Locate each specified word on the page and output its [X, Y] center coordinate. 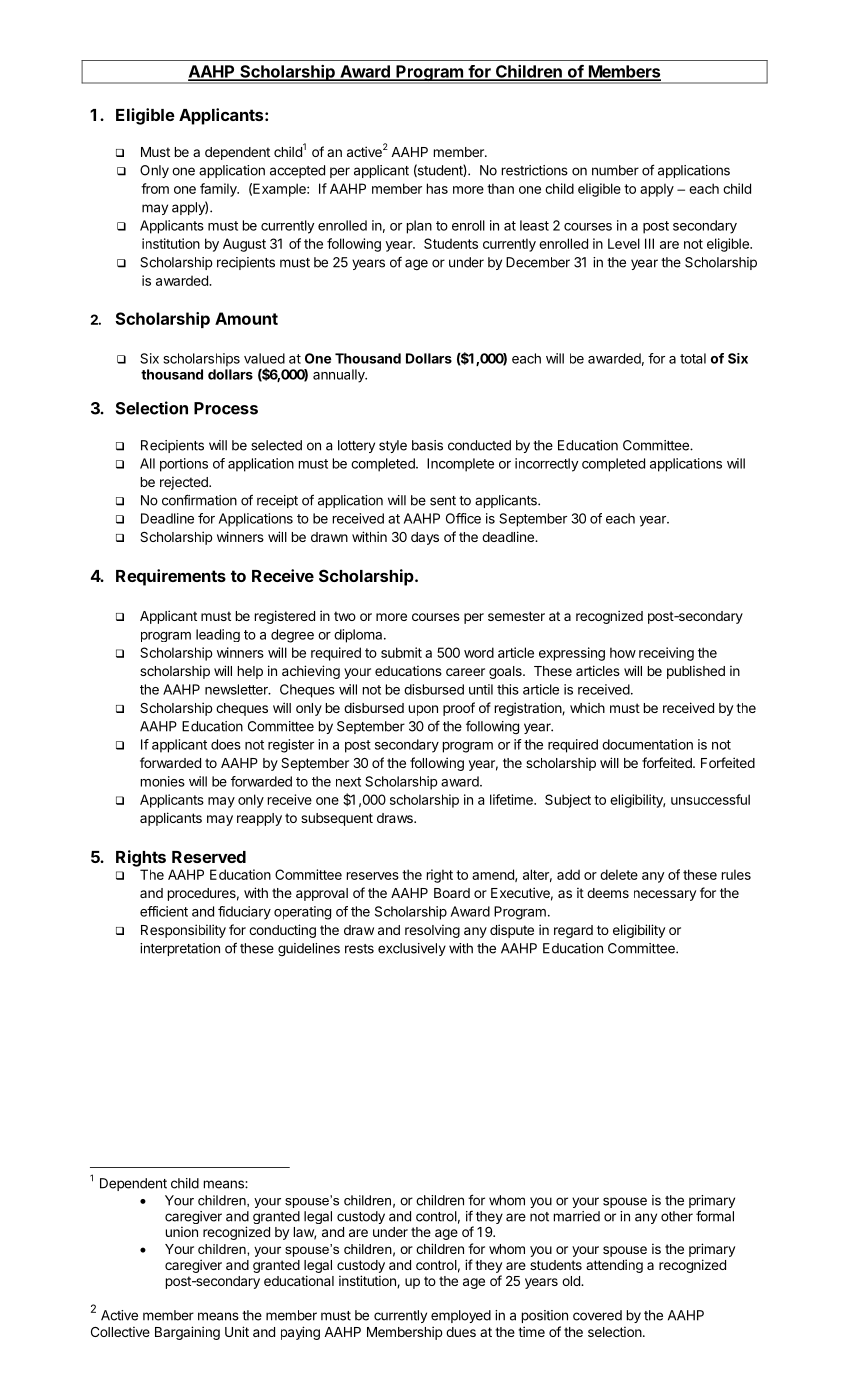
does [226, 744]
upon [423, 710]
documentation [647, 744]
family [219, 190]
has [437, 188]
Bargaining [187, 1333]
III [649, 243]
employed [461, 1316]
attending [614, 1266]
